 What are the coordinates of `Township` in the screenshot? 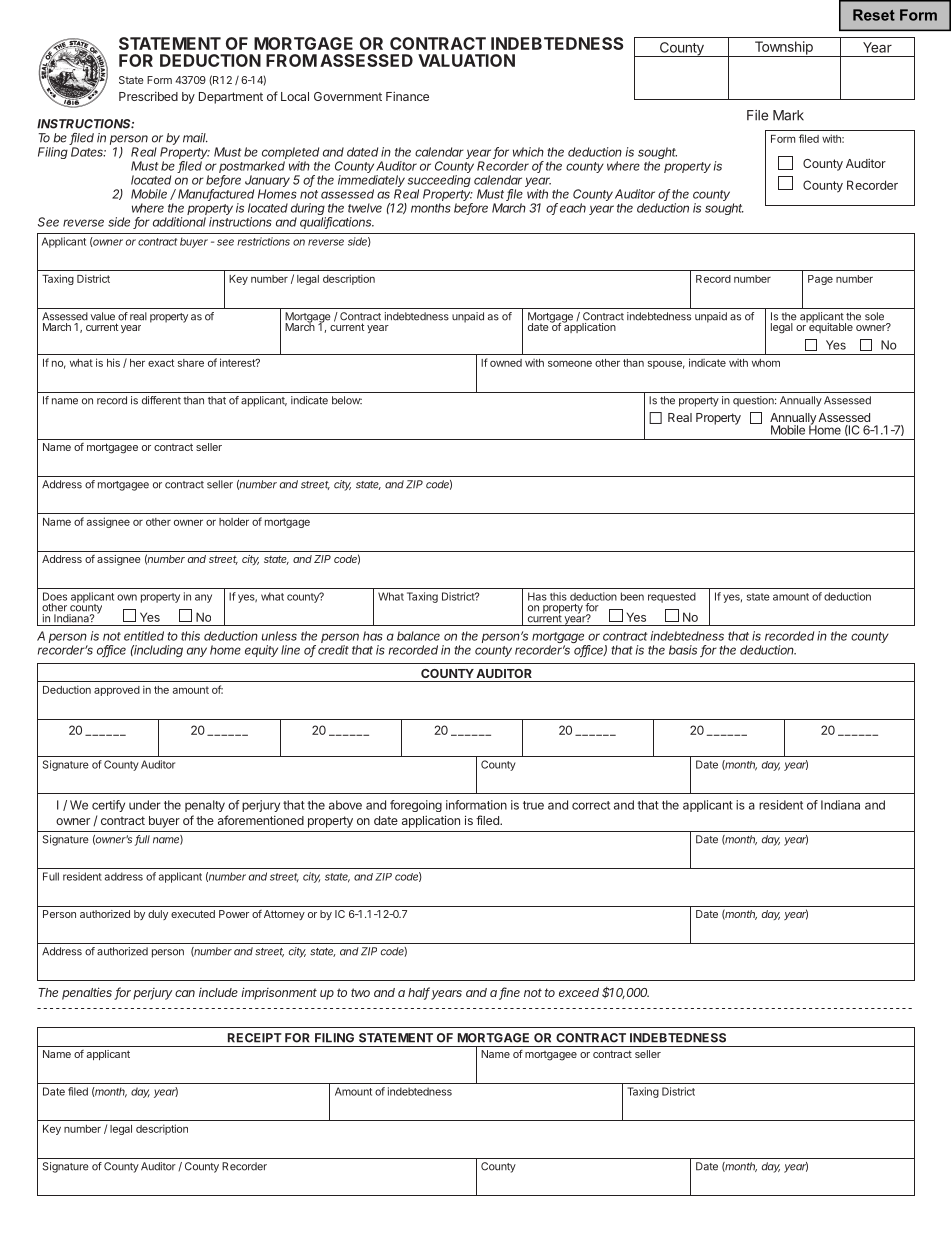 It's located at (783, 49).
